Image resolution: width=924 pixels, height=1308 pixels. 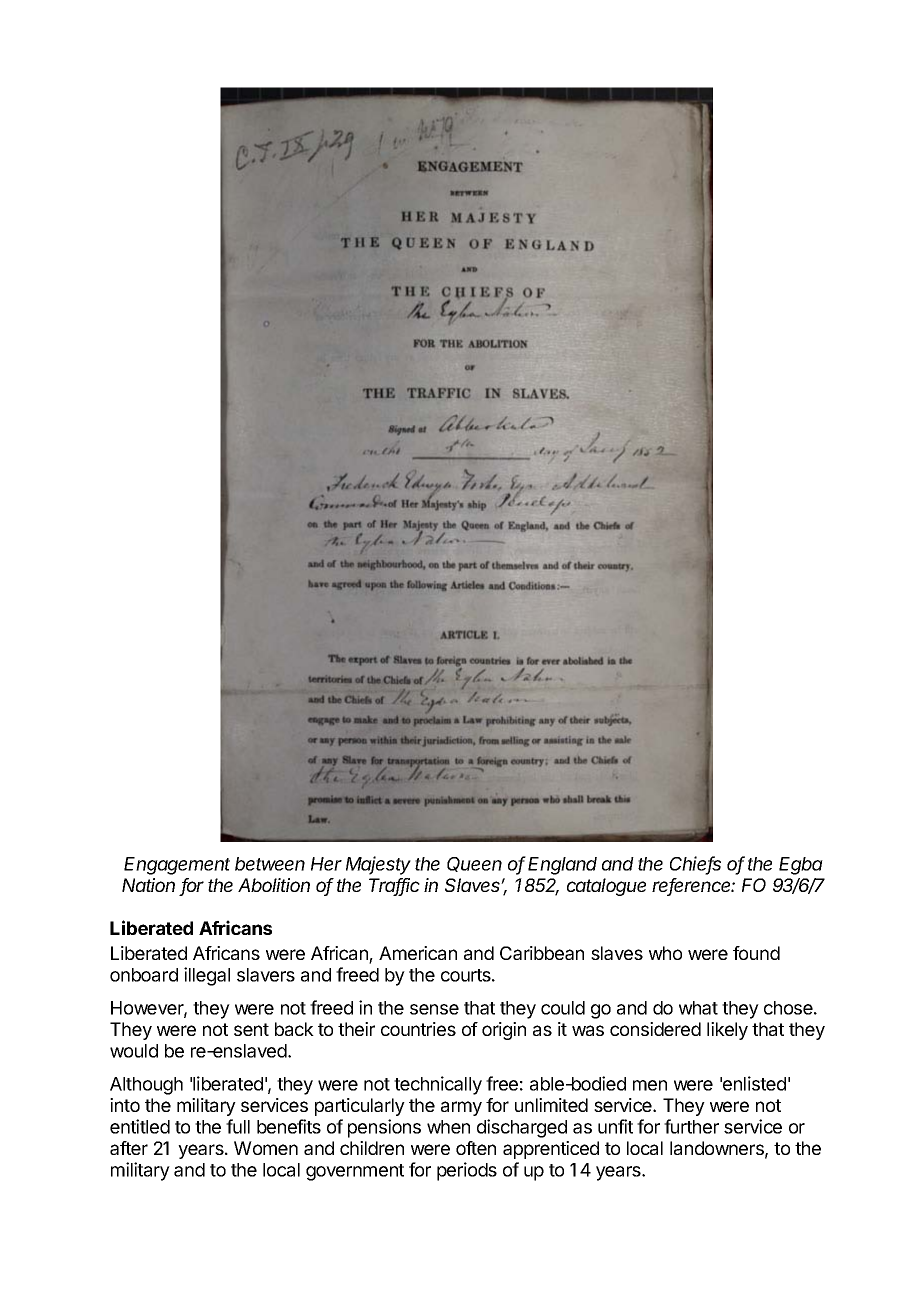 I want to click on what, so click(x=698, y=1008).
